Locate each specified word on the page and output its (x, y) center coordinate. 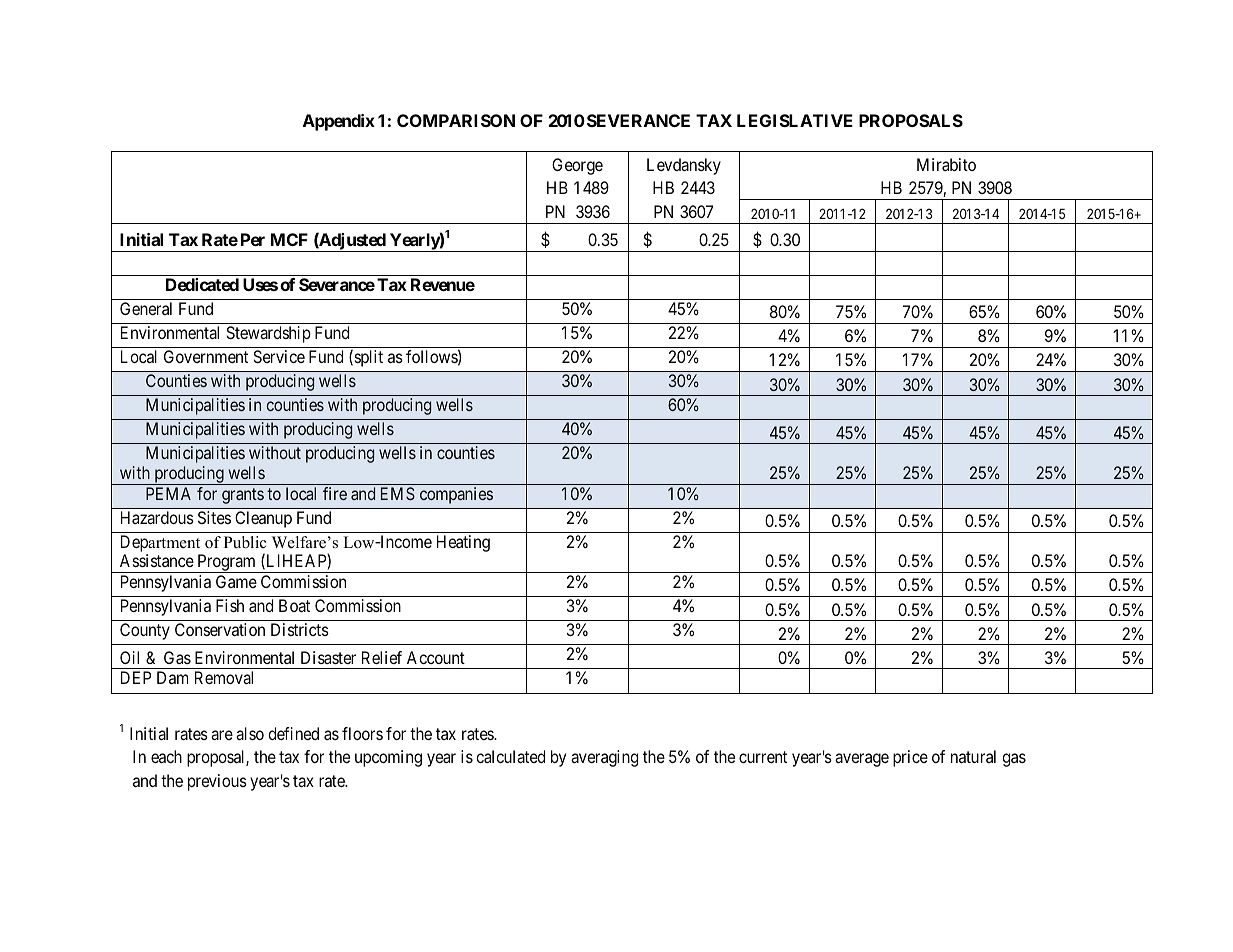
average (862, 760)
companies (456, 495)
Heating (463, 543)
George (577, 166)
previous (217, 782)
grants (243, 496)
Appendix (339, 122)
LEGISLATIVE (795, 120)
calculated (510, 756)
